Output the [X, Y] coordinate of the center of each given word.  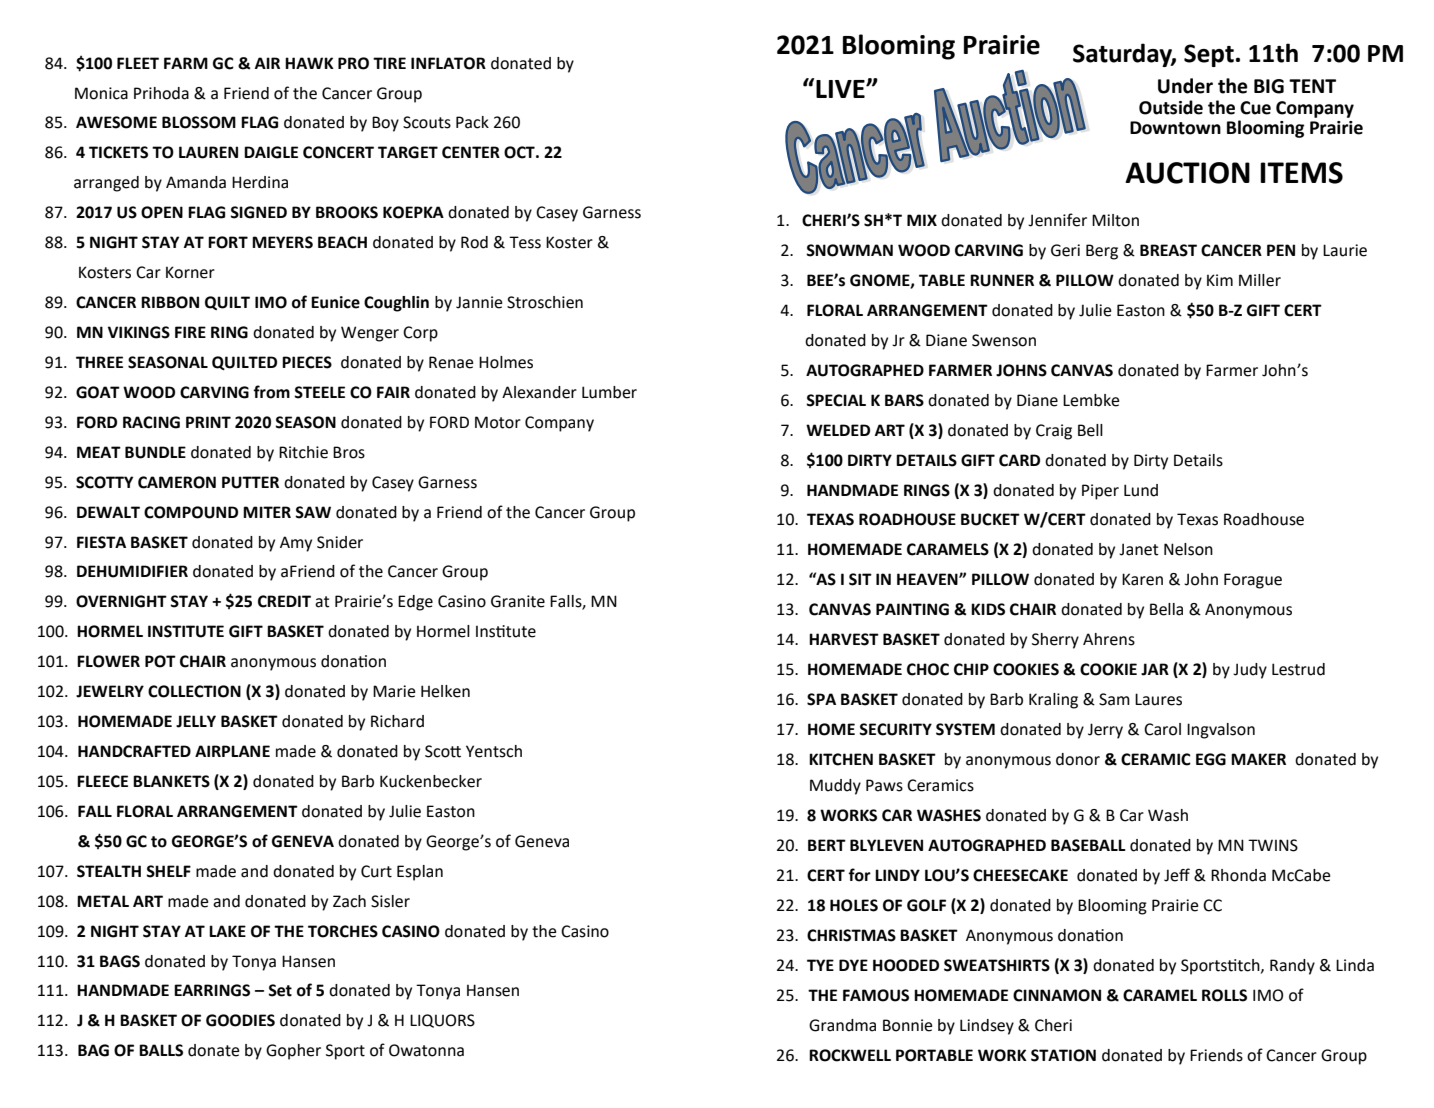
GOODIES [240, 1020]
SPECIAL [836, 400]
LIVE [841, 89]
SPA [821, 699]
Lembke [1091, 400]
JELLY [196, 721]
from [271, 392]
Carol [1162, 729]
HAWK [309, 63]
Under [1185, 86]
